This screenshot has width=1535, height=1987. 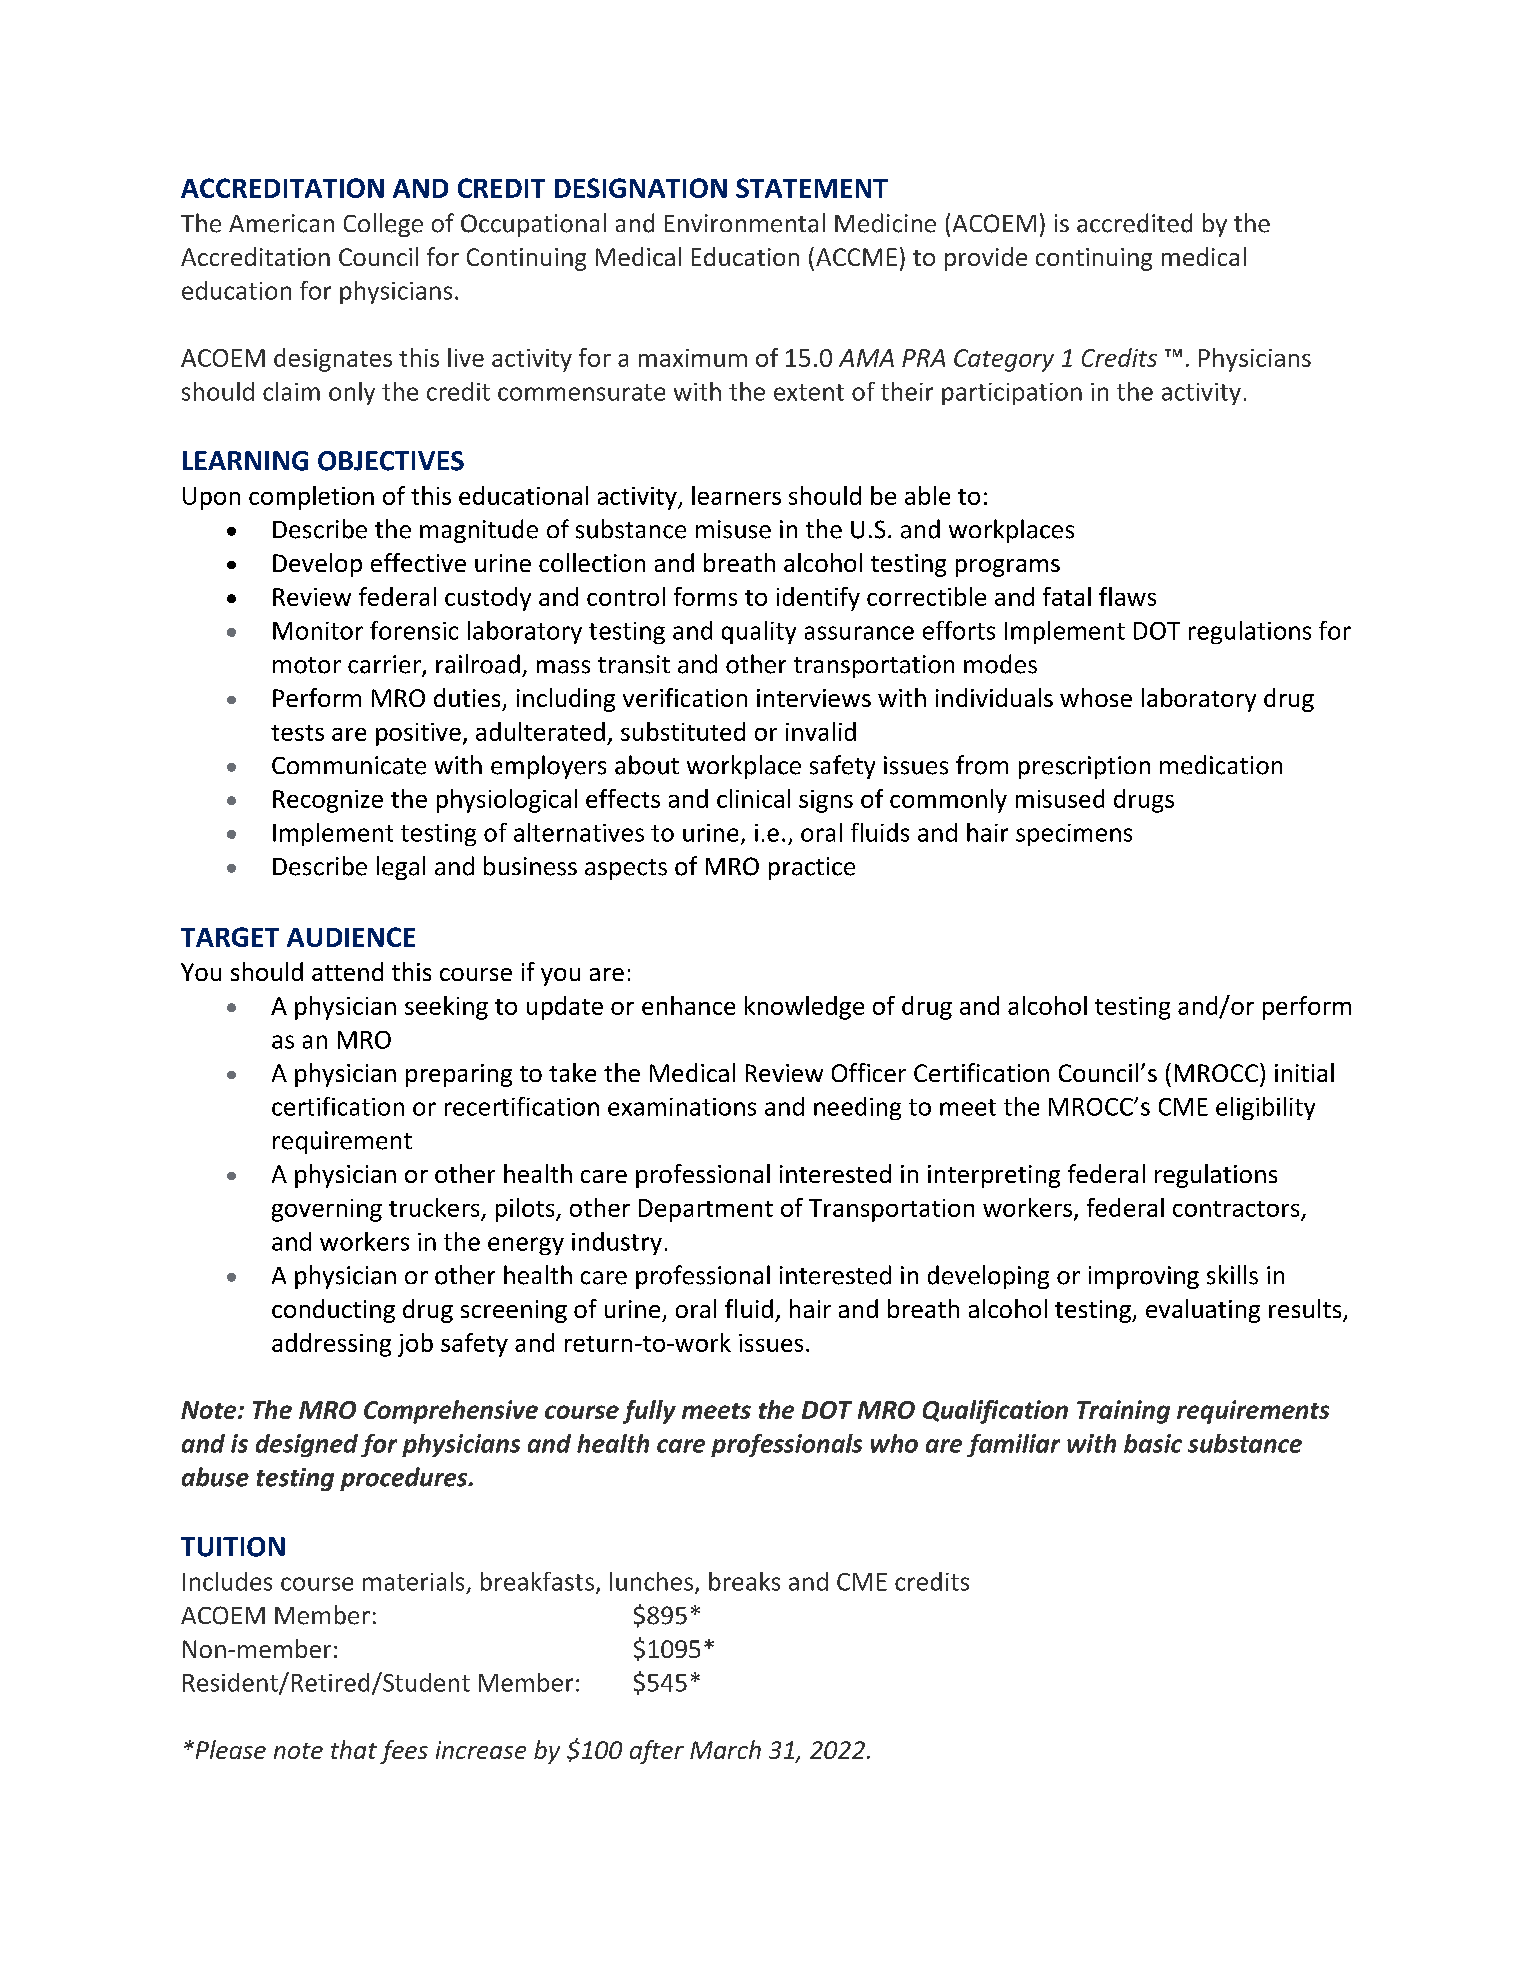 I want to click on medication, so click(x=1221, y=765).
